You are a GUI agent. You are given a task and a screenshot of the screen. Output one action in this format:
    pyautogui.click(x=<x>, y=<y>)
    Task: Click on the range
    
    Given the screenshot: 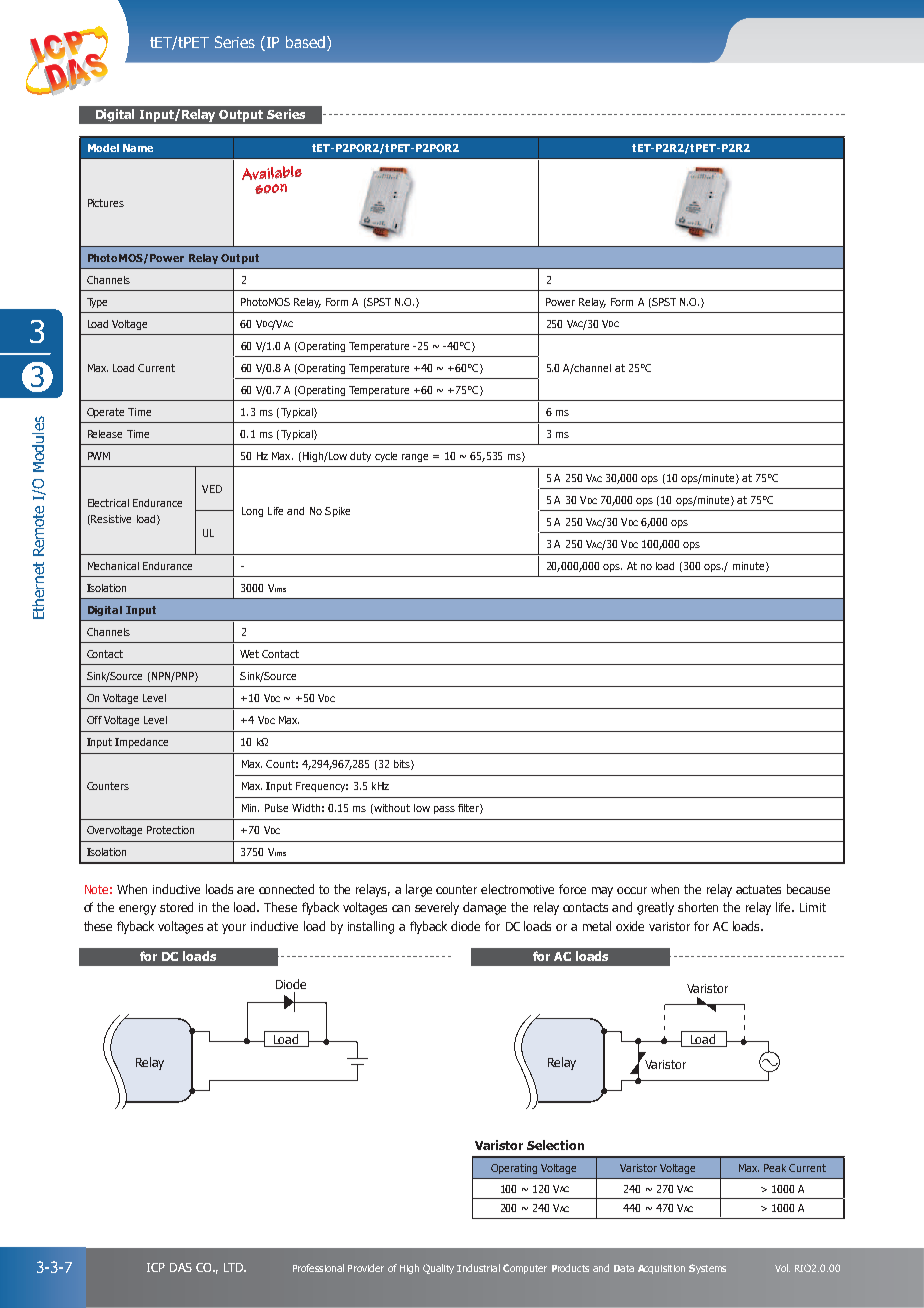 What is the action you would take?
    pyautogui.click(x=415, y=458)
